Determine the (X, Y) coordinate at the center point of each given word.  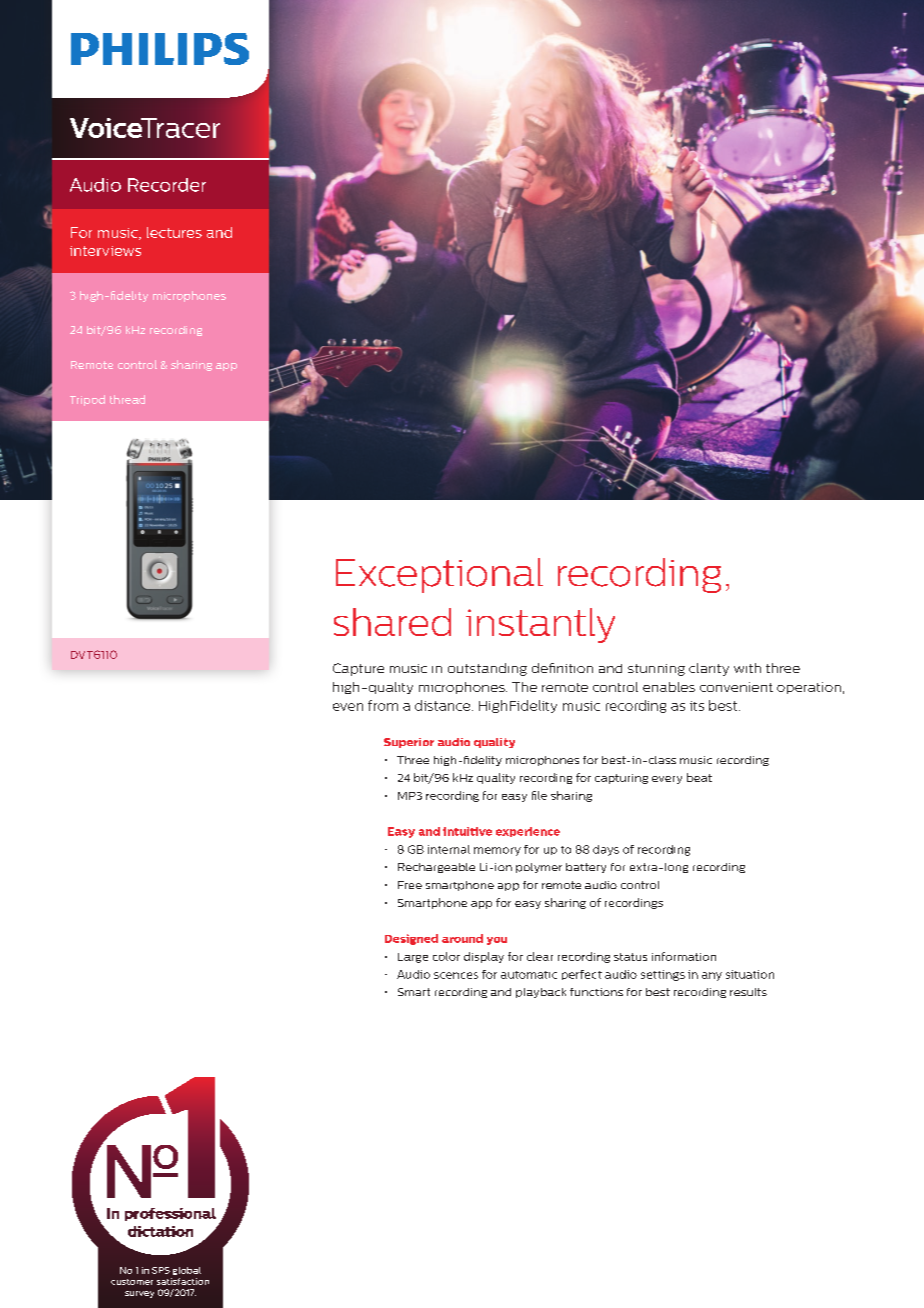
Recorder (167, 185)
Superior (409, 743)
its (697, 706)
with (747, 668)
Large (413, 958)
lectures (174, 232)
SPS (161, 1270)
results (748, 992)
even (348, 707)
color (446, 956)
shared (392, 622)
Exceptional (439, 575)
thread (127, 399)
